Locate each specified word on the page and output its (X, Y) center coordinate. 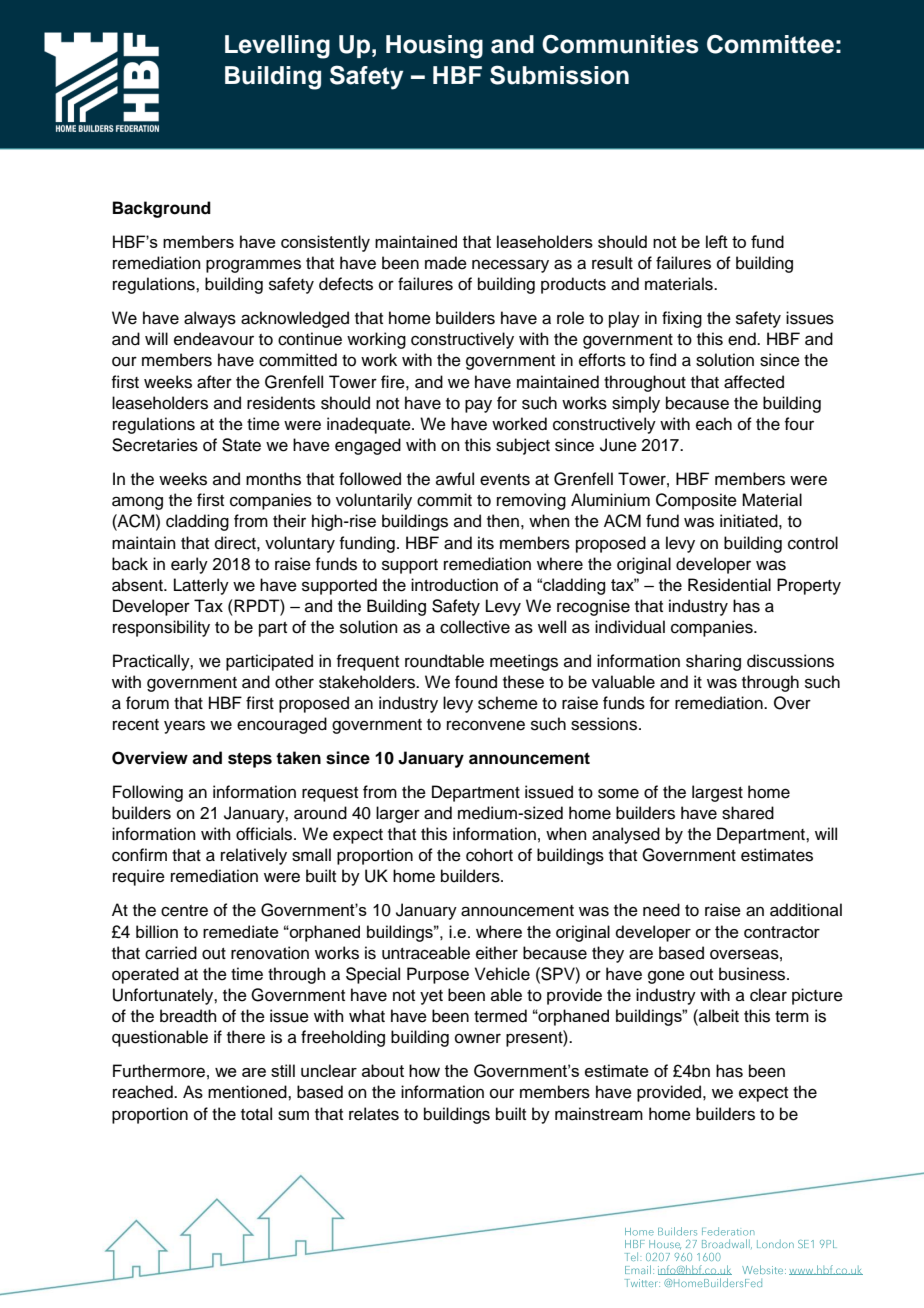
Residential (729, 585)
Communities (620, 44)
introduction (454, 584)
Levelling (277, 47)
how (424, 1070)
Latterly (201, 586)
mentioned (248, 1092)
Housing (434, 47)
